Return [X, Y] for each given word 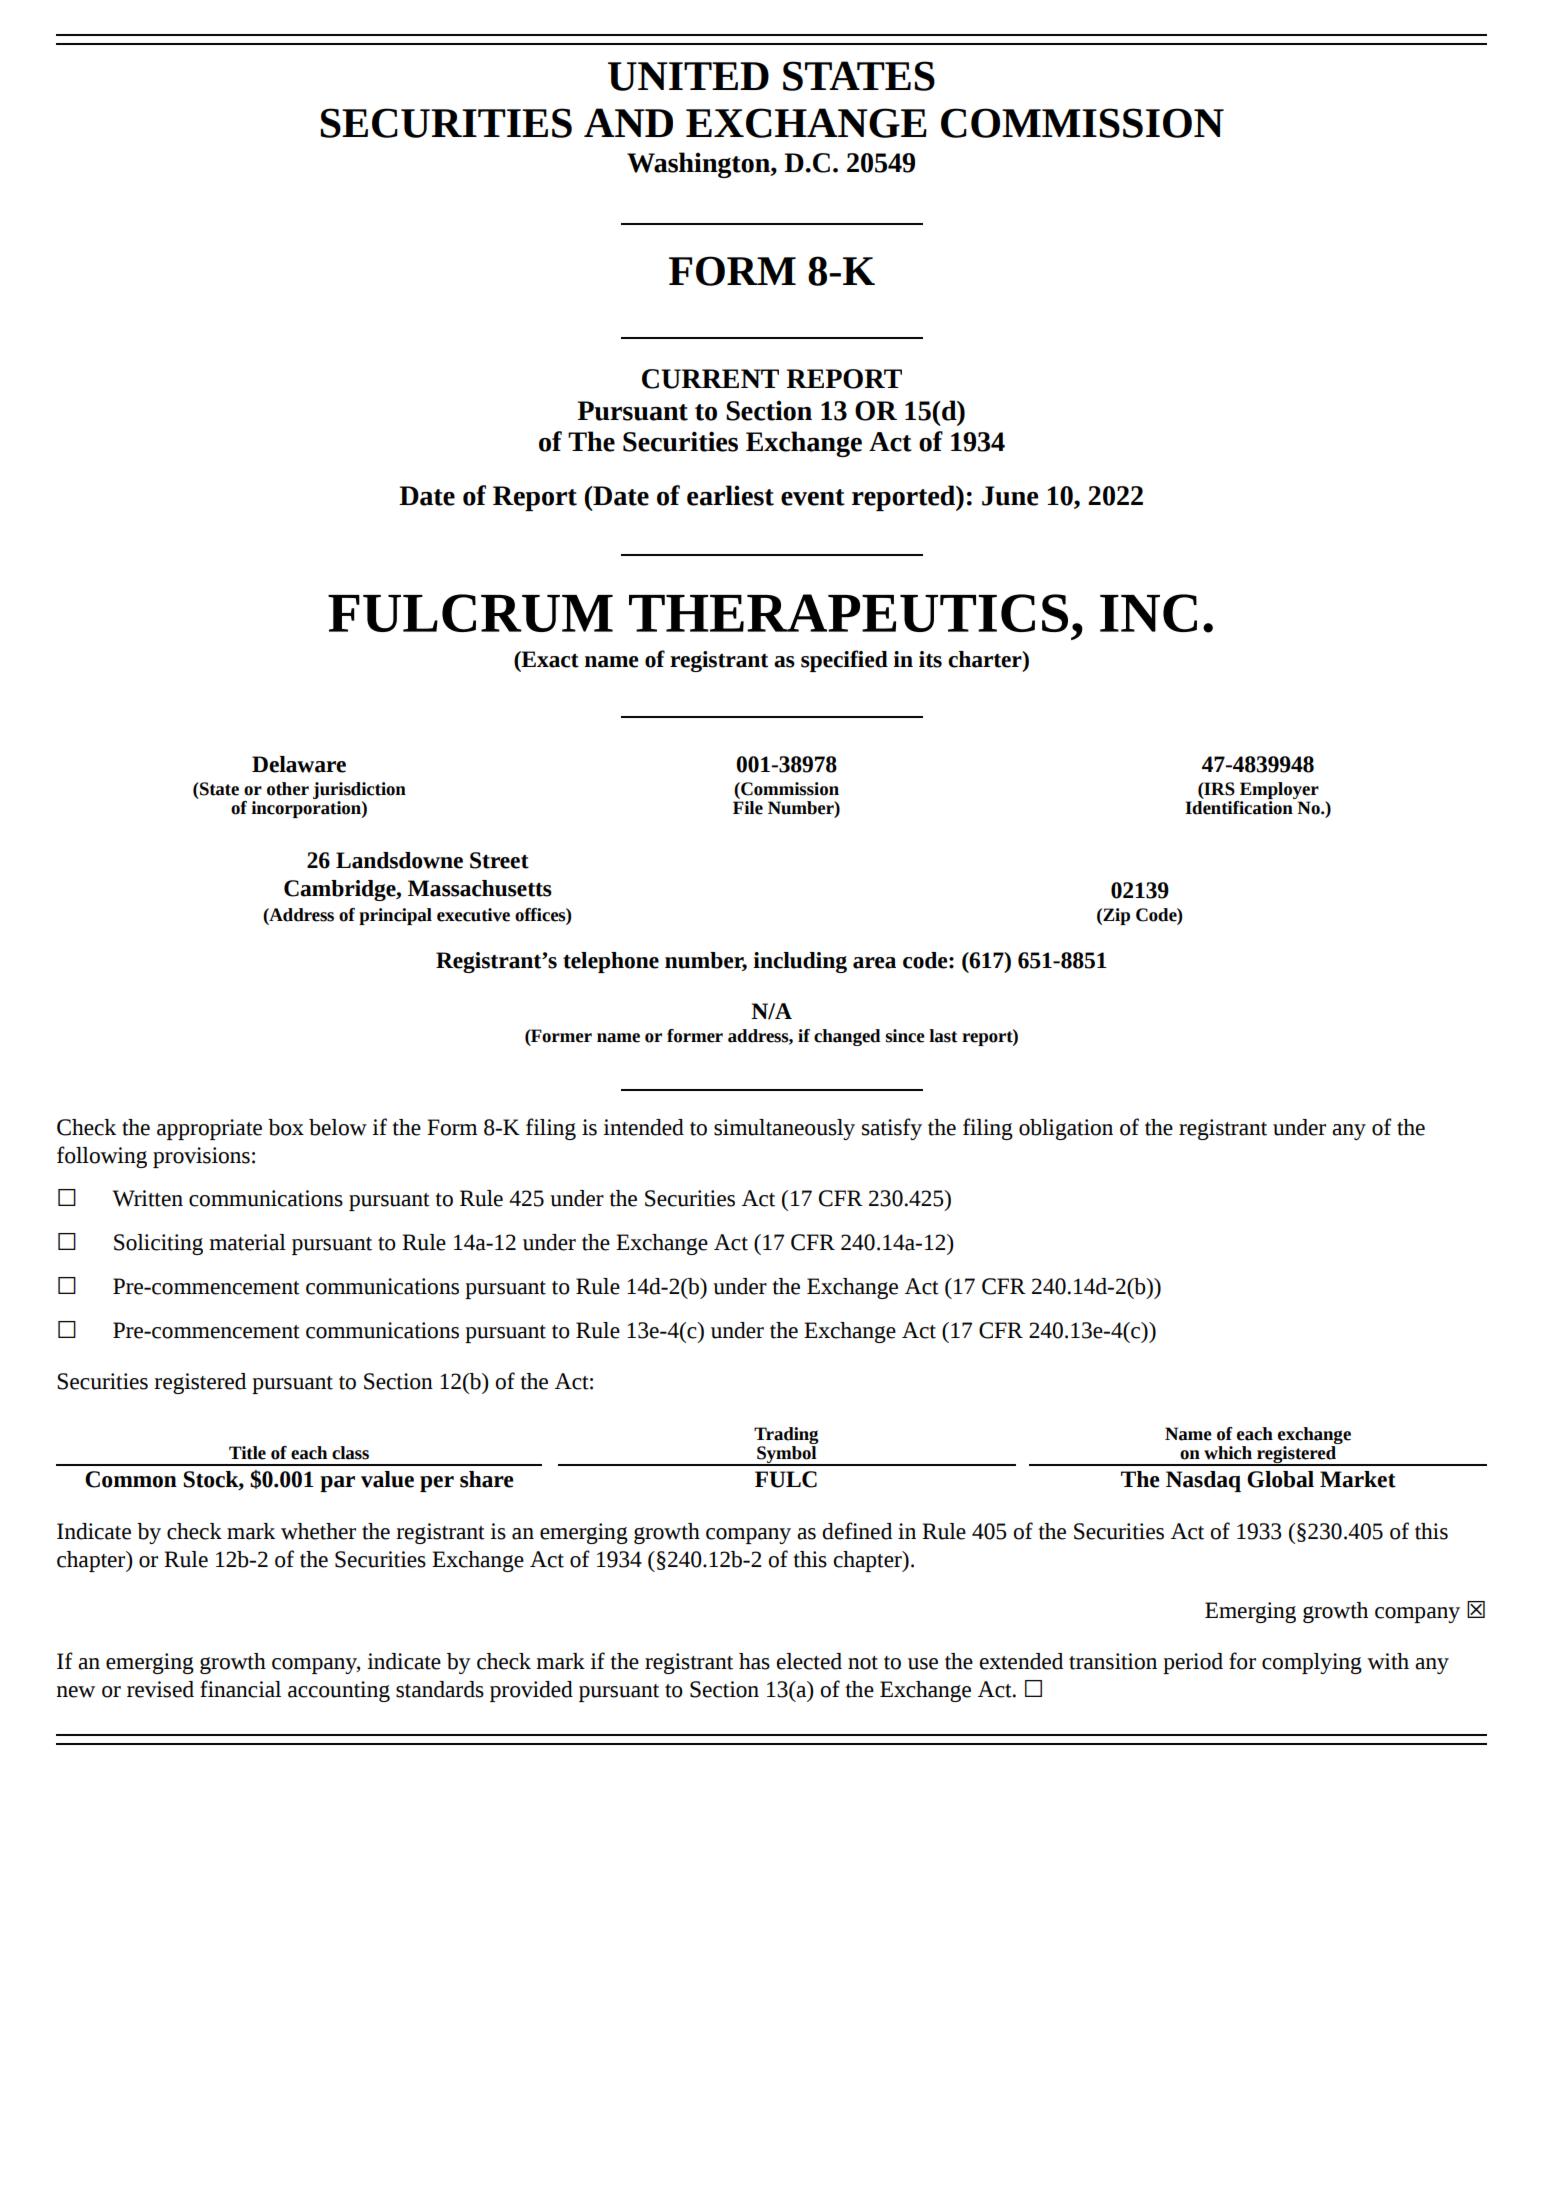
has [754, 1661]
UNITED [688, 76]
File [748, 806]
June [1010, 496]
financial [240, 1689]
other [288, 789]
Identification [1240, 806]
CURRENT [710, 379]
